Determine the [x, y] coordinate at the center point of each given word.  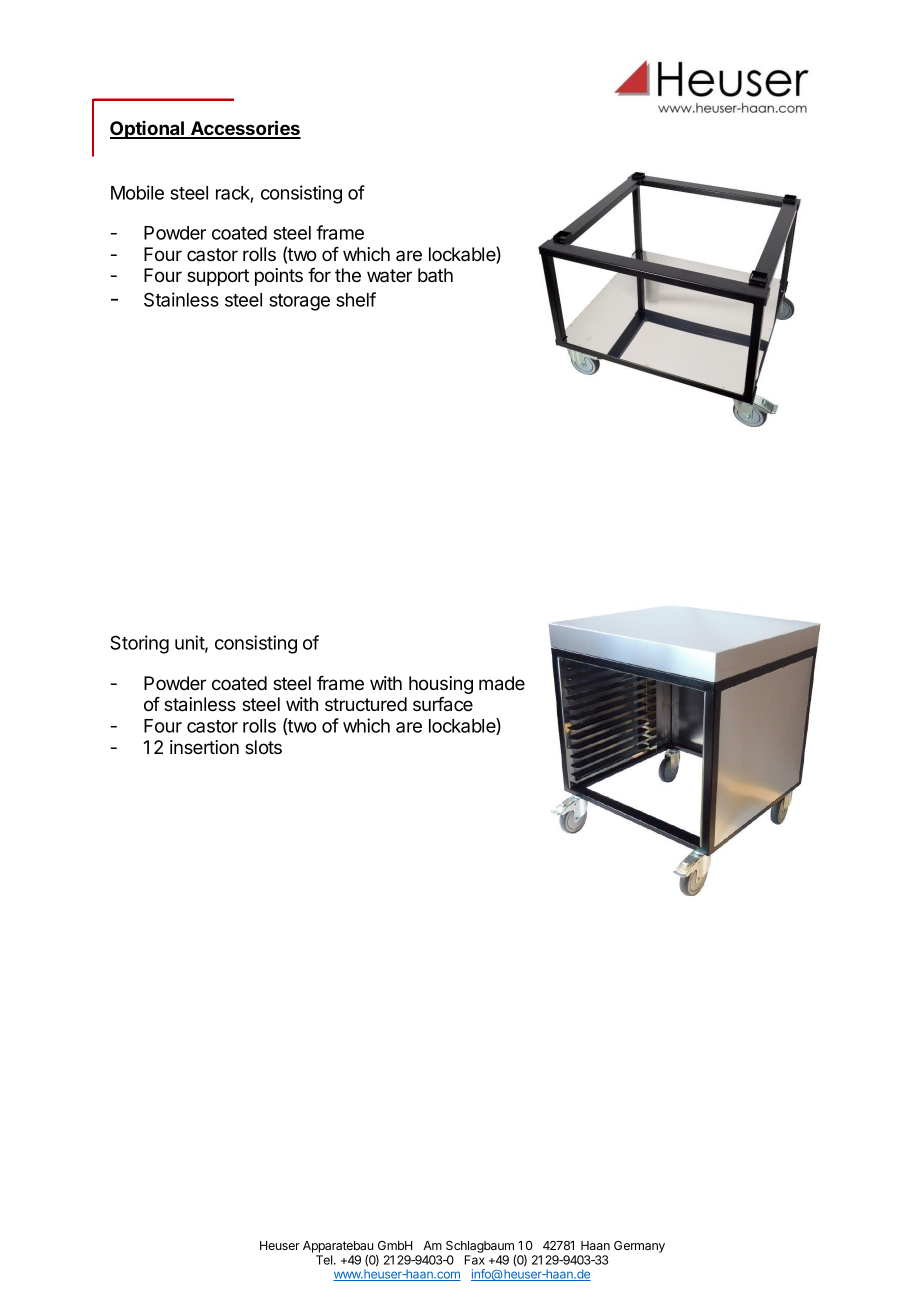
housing [441, 685]
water [389, 275]
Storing [139, 644]
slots [263, 747]
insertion [204, 747]
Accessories [245, 129]
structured [366, 704]
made [502, 683]
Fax [475, 1260]
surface [443, 704]
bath [435, 275]
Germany [639, 1247]
